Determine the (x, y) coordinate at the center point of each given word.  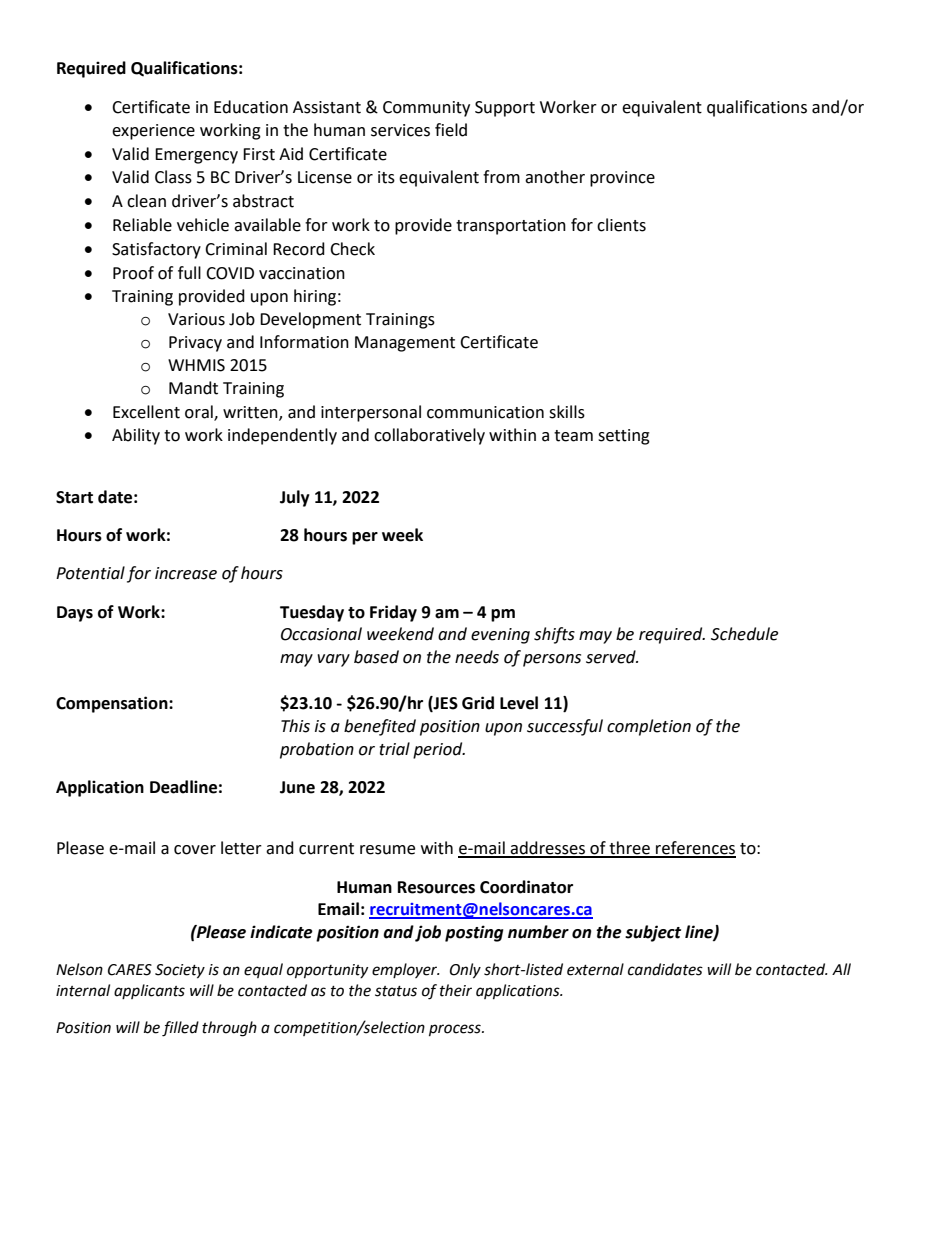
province (622, 179)
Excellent (146, 412)
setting (624, 437)
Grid (478, 703)
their (456, 990)
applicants (149, 991)
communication (485, 412)
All (841, 969)
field (451, 130)
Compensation (113, 704)
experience (153, 132)
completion (649, 727)
